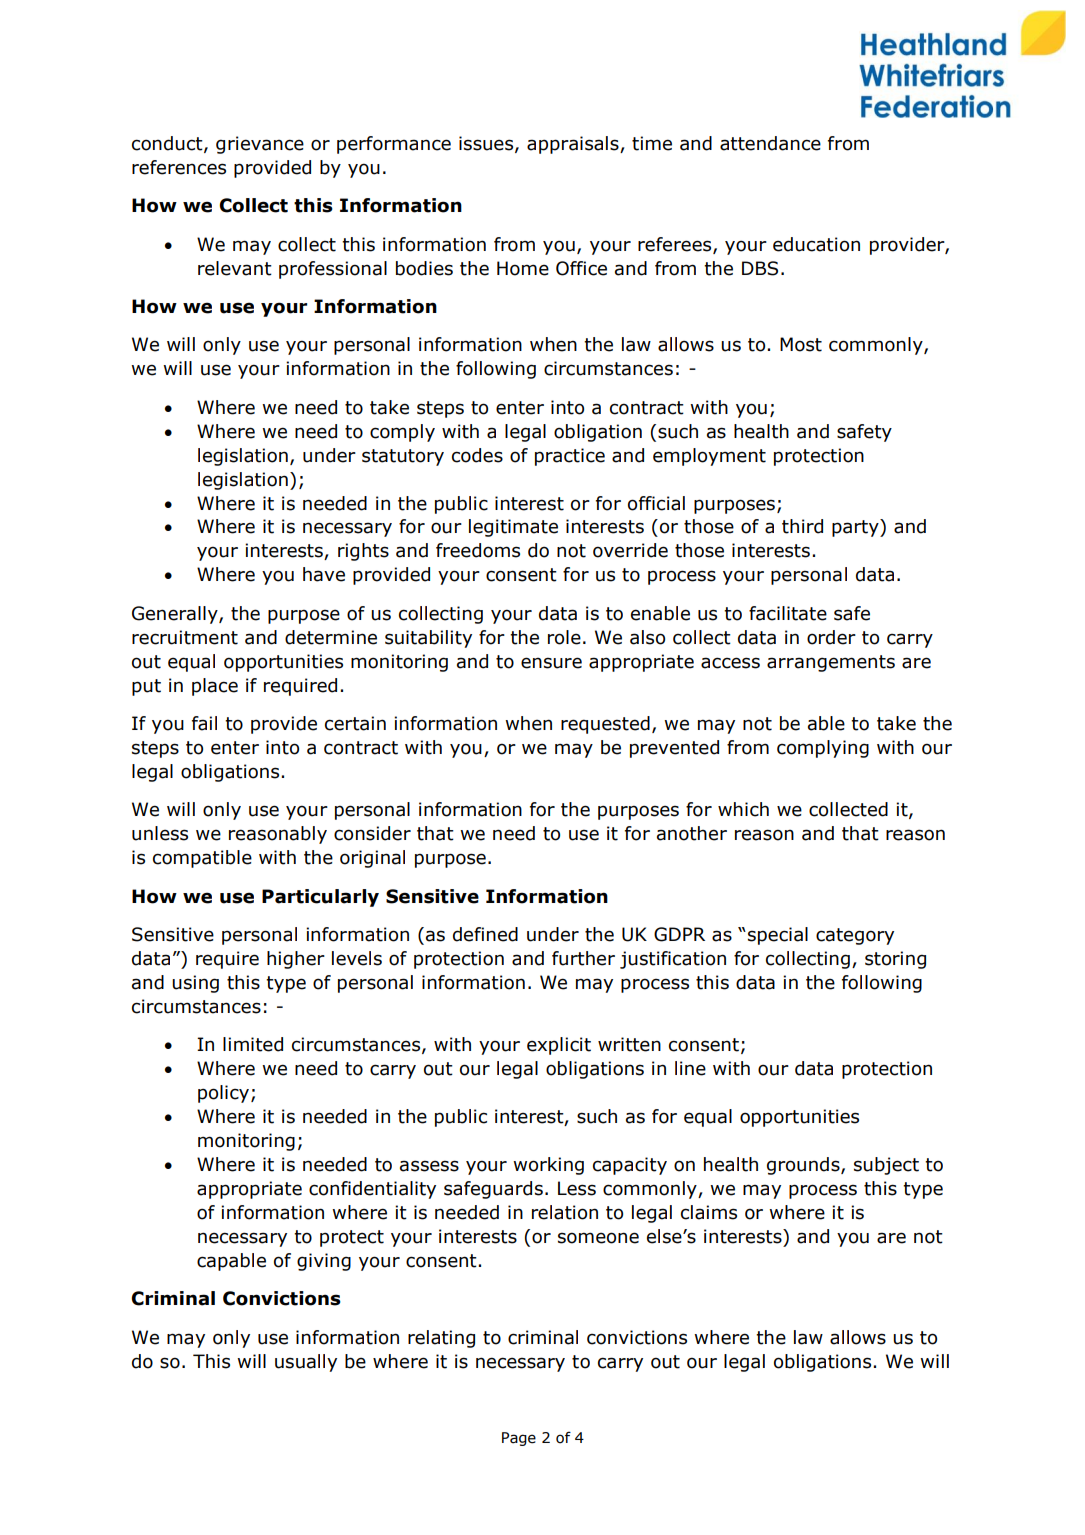  Describe the element at coordinates (487, 144) in the page. I see `issues` at that location.
